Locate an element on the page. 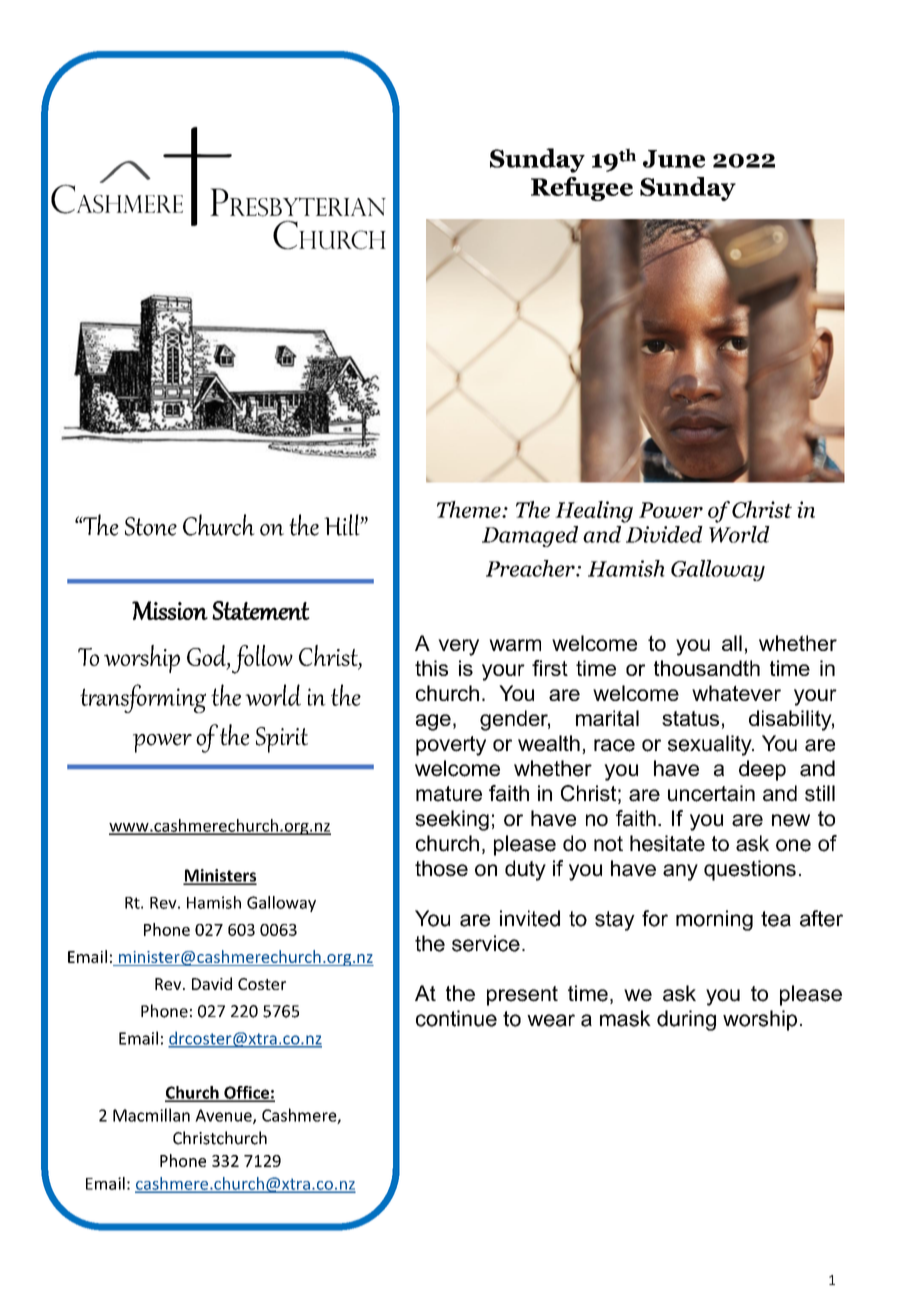 This image has height=1308, width=924. questions is located at coordinates (750, 870).
